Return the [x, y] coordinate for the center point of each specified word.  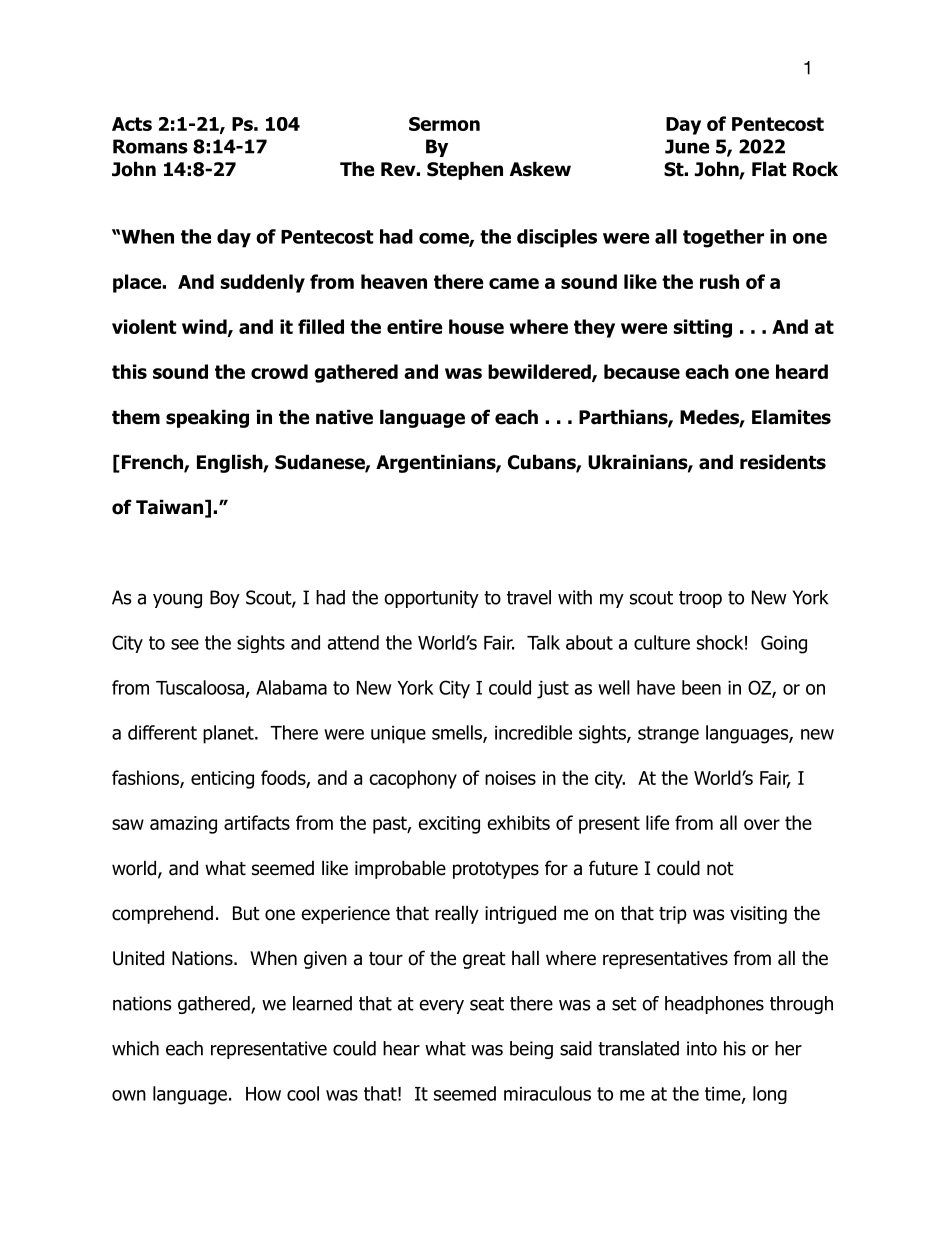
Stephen [465, 170]
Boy [225, 599]
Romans [150, 146]
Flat [769, 169]
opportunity [431, 599]
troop [700, 599]
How [263, 1094]
